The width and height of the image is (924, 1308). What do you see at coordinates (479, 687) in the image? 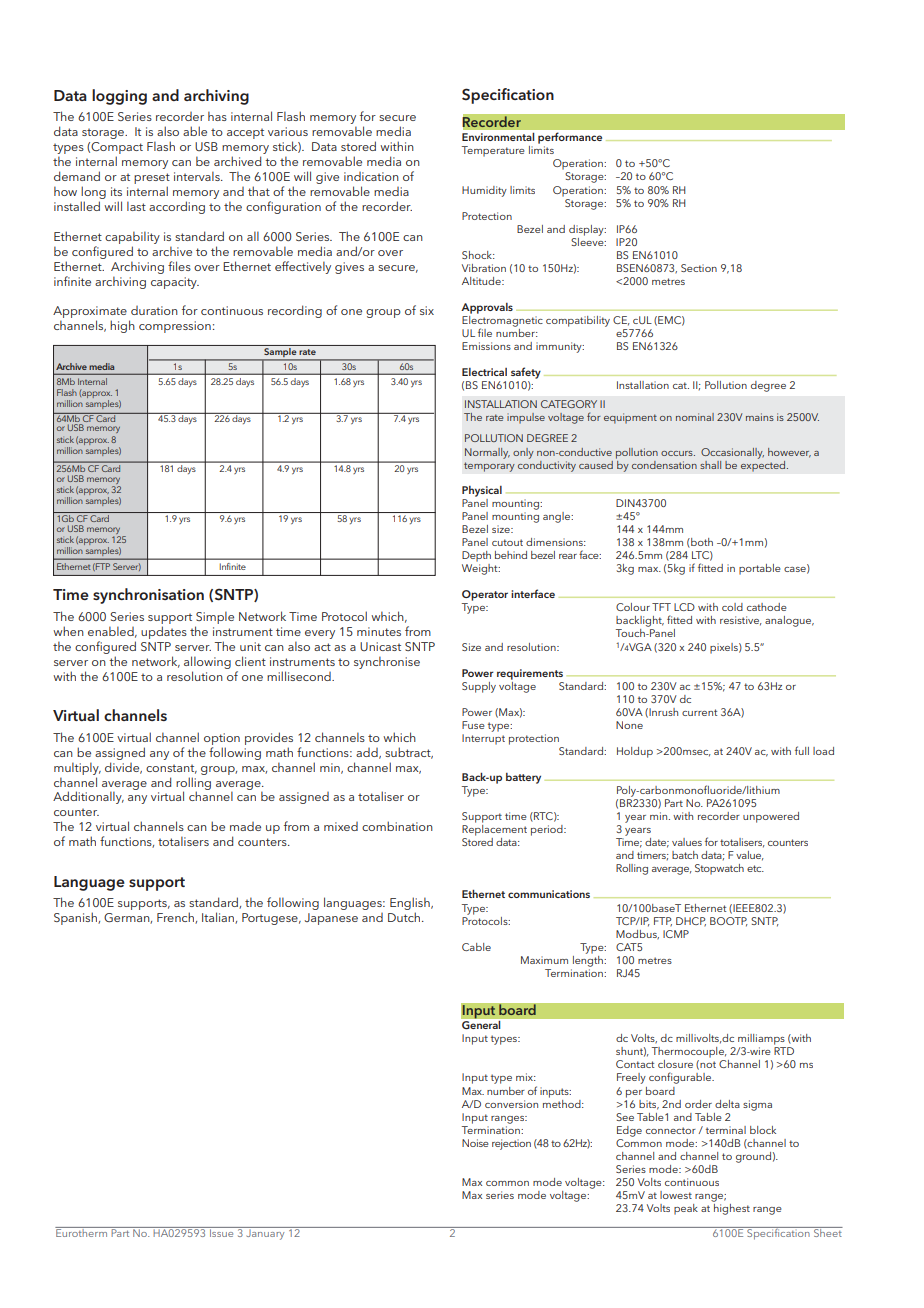
I see `Supply` at bounding box center [479, 687].
